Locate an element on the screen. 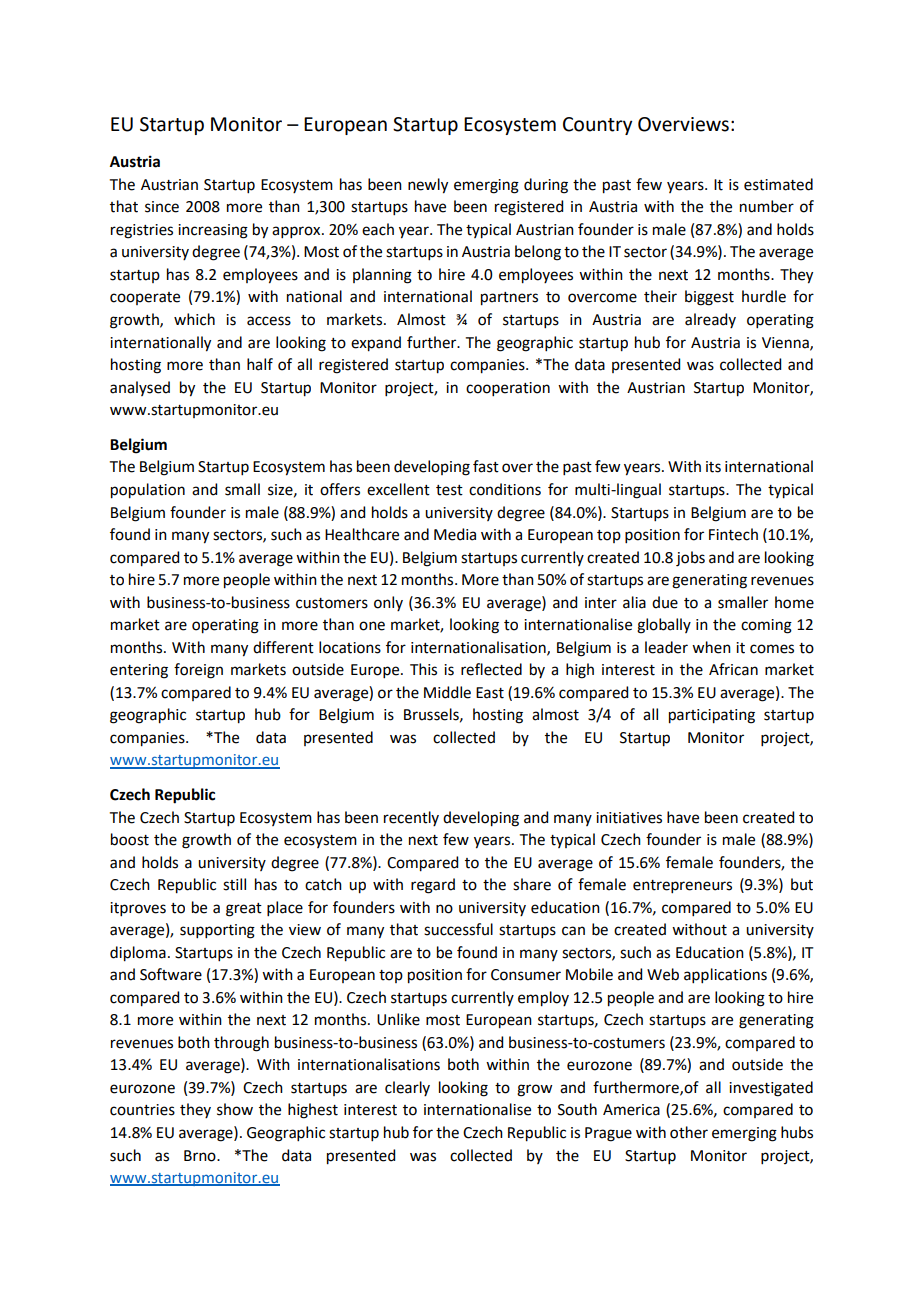 This screenshot has height=1308, width=924. show is located at coordinates (235, 1109).
